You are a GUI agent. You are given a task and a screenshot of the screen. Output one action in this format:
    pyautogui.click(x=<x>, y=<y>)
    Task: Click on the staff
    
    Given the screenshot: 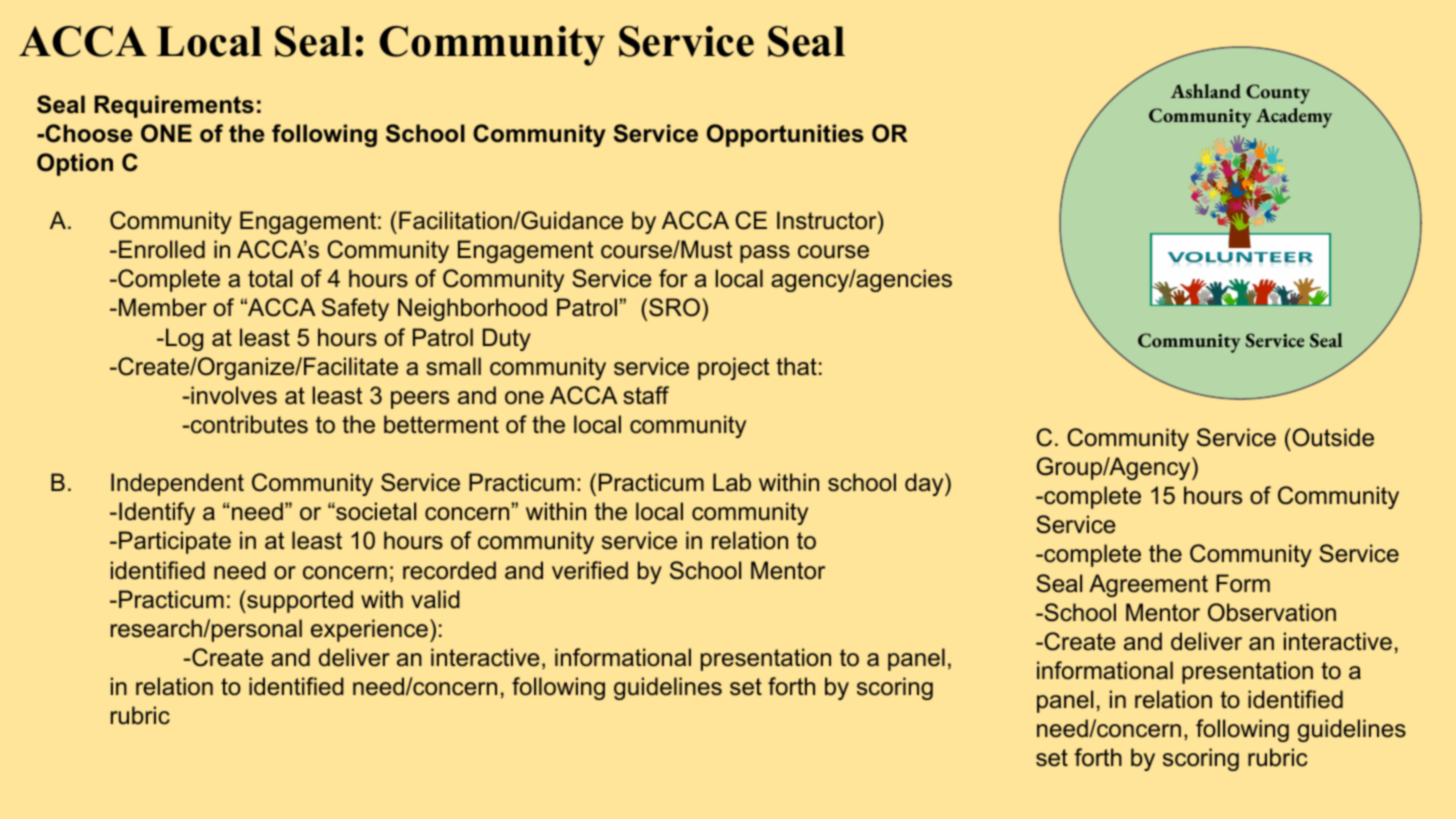 What is the action you would take?
    pyautogui.click(x=646, y=395)
